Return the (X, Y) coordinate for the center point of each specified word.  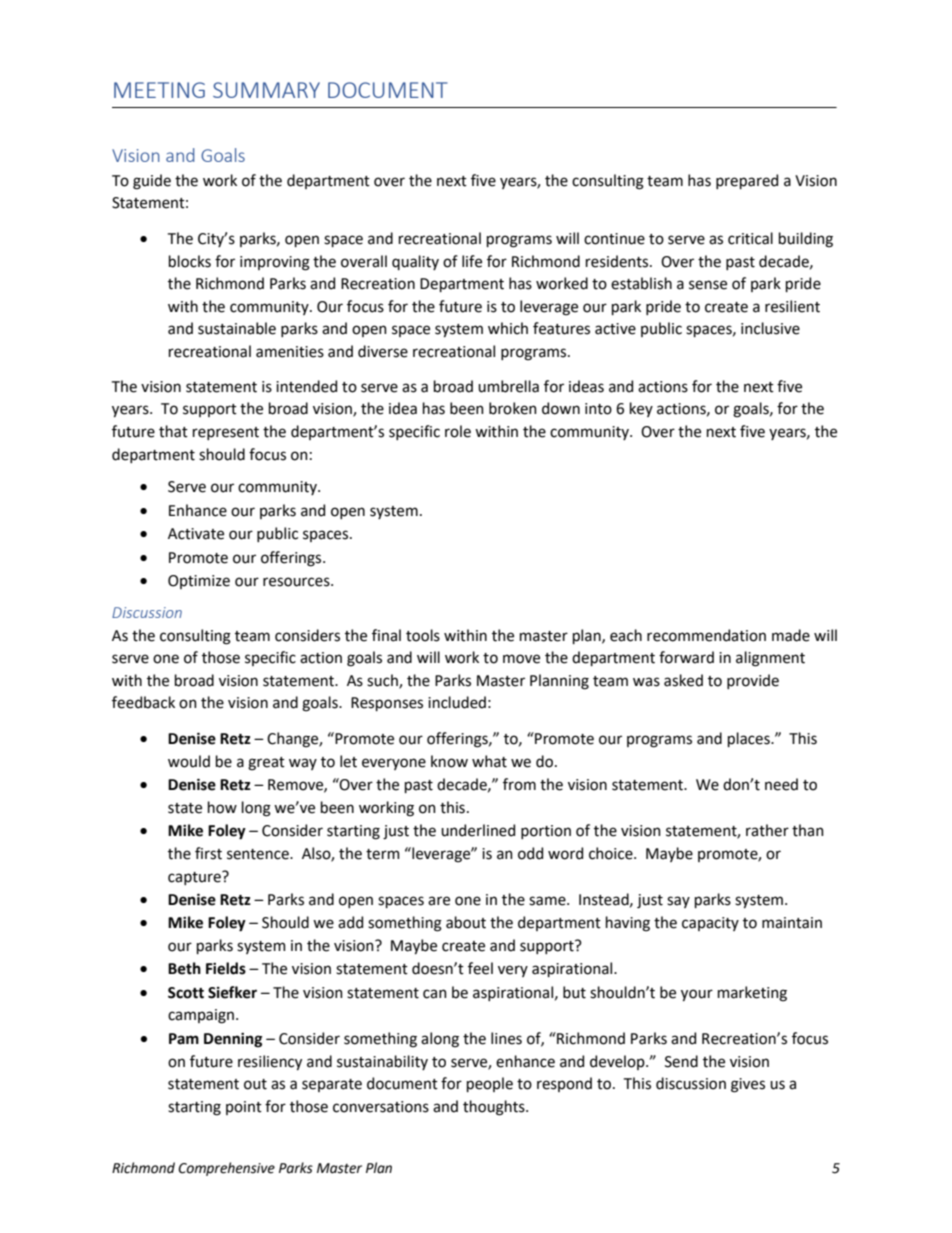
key (641, 409)
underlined (478, 830)
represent (226, 433)
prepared (747, 181)
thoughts (495, 1108)
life (472, 261)
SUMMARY (266, 90)
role (458, 431)
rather (767, 830)
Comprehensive (226, 1169)
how (222, 807)
